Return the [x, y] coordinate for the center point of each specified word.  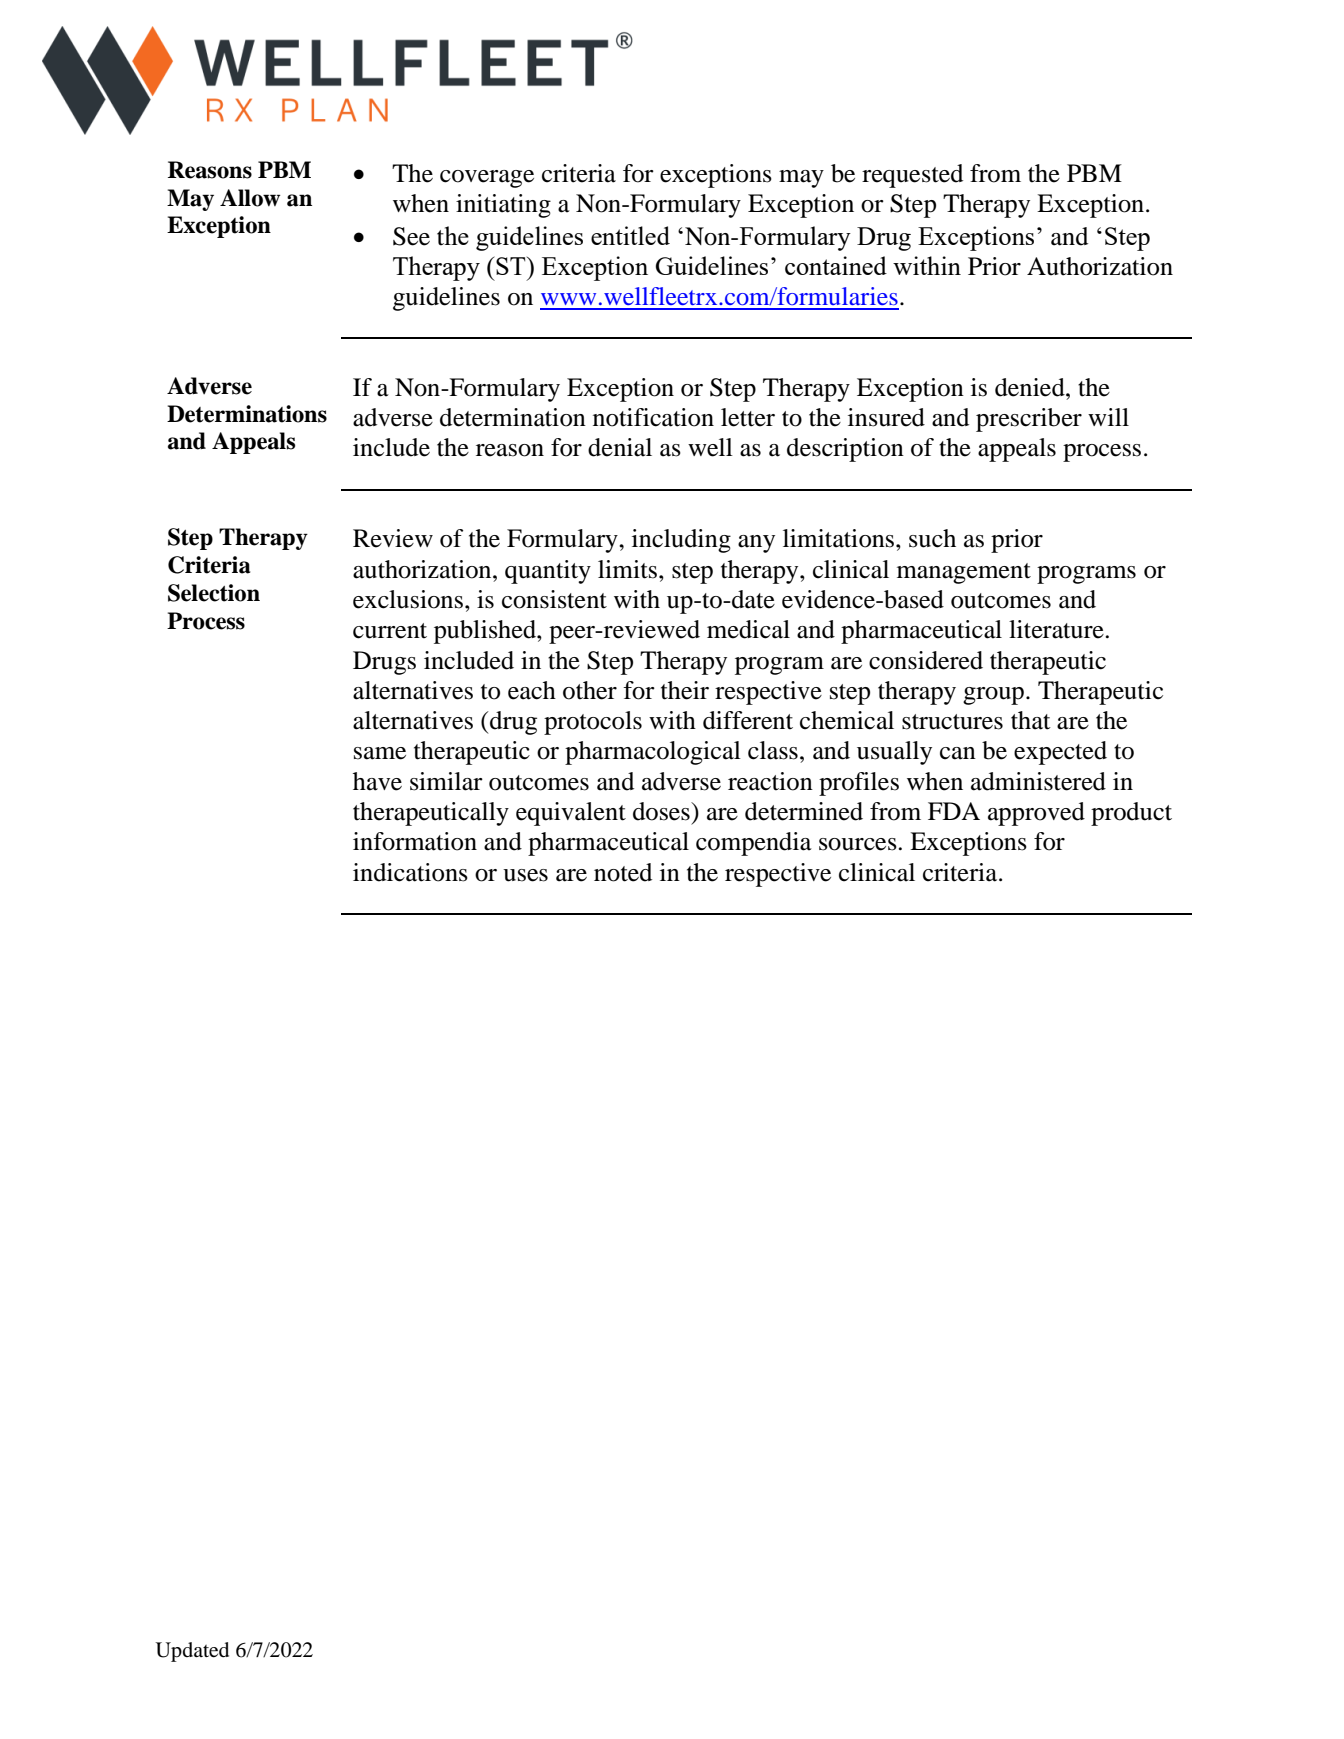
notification [653, 417]
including [681, 541]
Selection [214, 593]
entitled [630, 235]
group [993, 696]
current [390, 631]
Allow [250, 198]
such [932, 538]
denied [1031, 387]
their [685, 690]
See [411, 236]
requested [912, 176]
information [415, 841]
